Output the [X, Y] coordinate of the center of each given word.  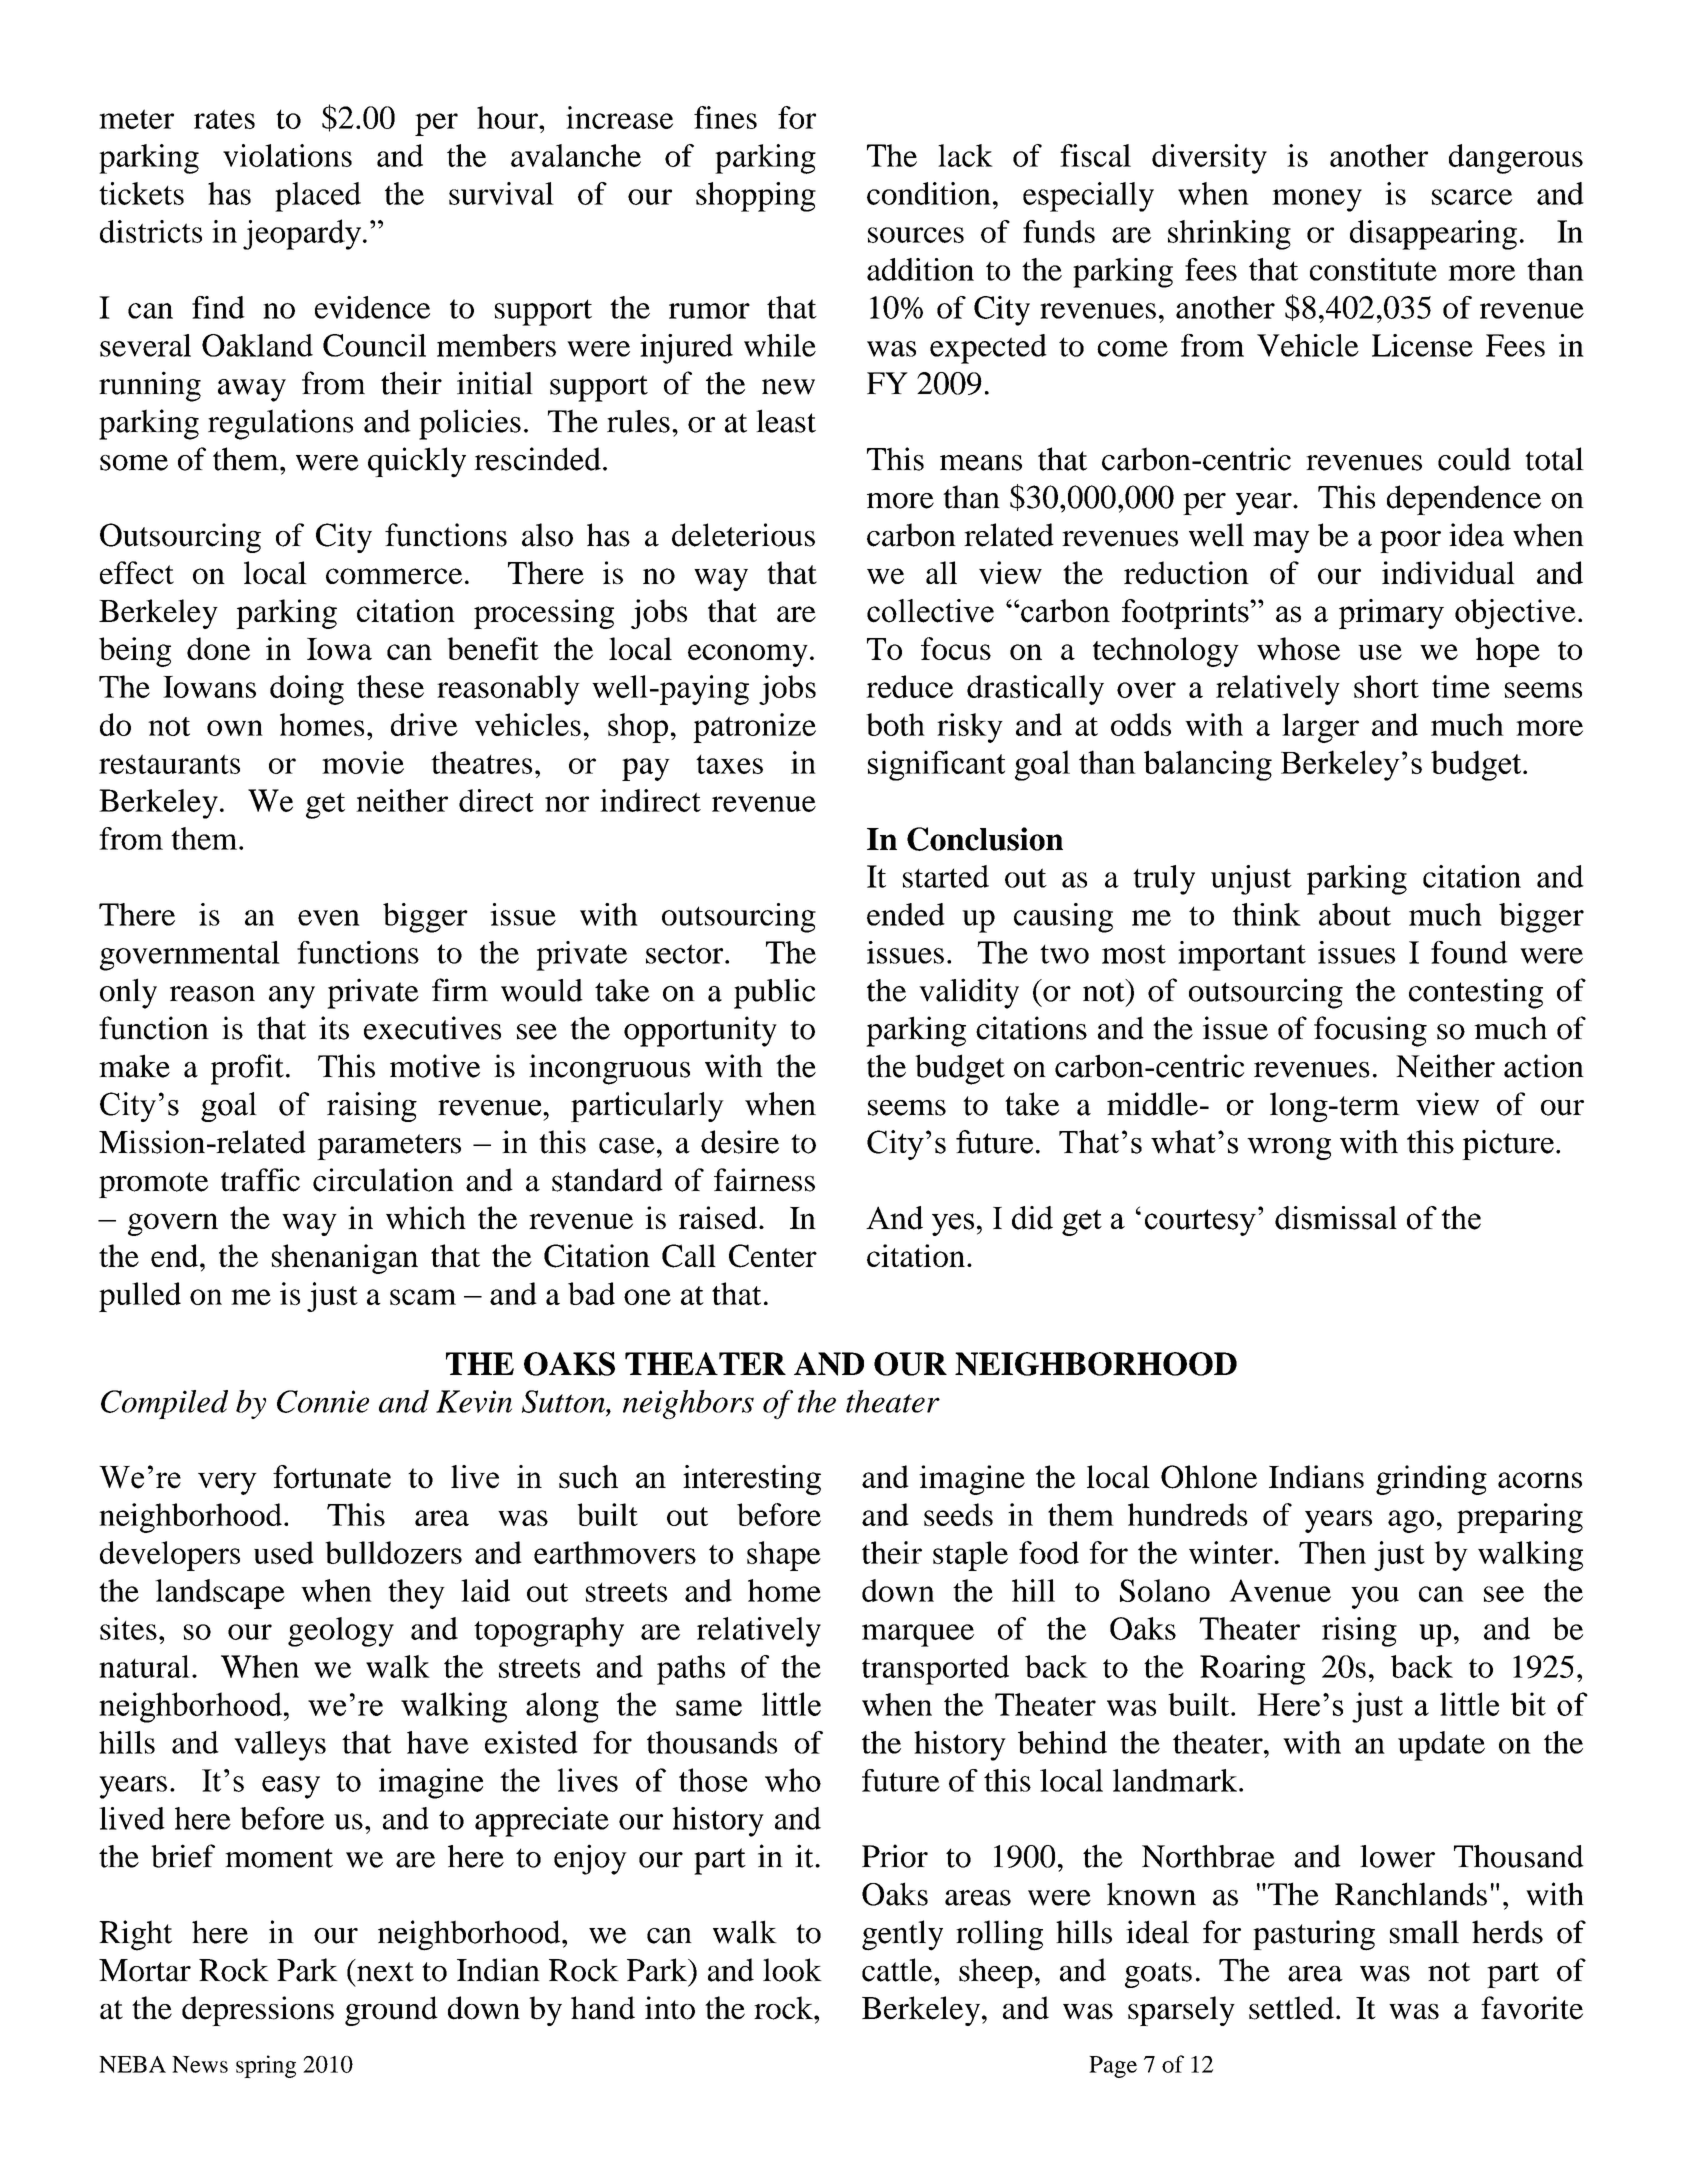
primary [1391, 614]
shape [784, 1556]
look [792, 1970]
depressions [258, 2011]
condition [929, 193]
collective [930, 611]
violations [287, 155]
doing [307, 690]
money [1317, 200]
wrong [1289, 1149]
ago [1411, 1521]
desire [740, 1142]
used [284, 1552]
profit [247, 1069]
